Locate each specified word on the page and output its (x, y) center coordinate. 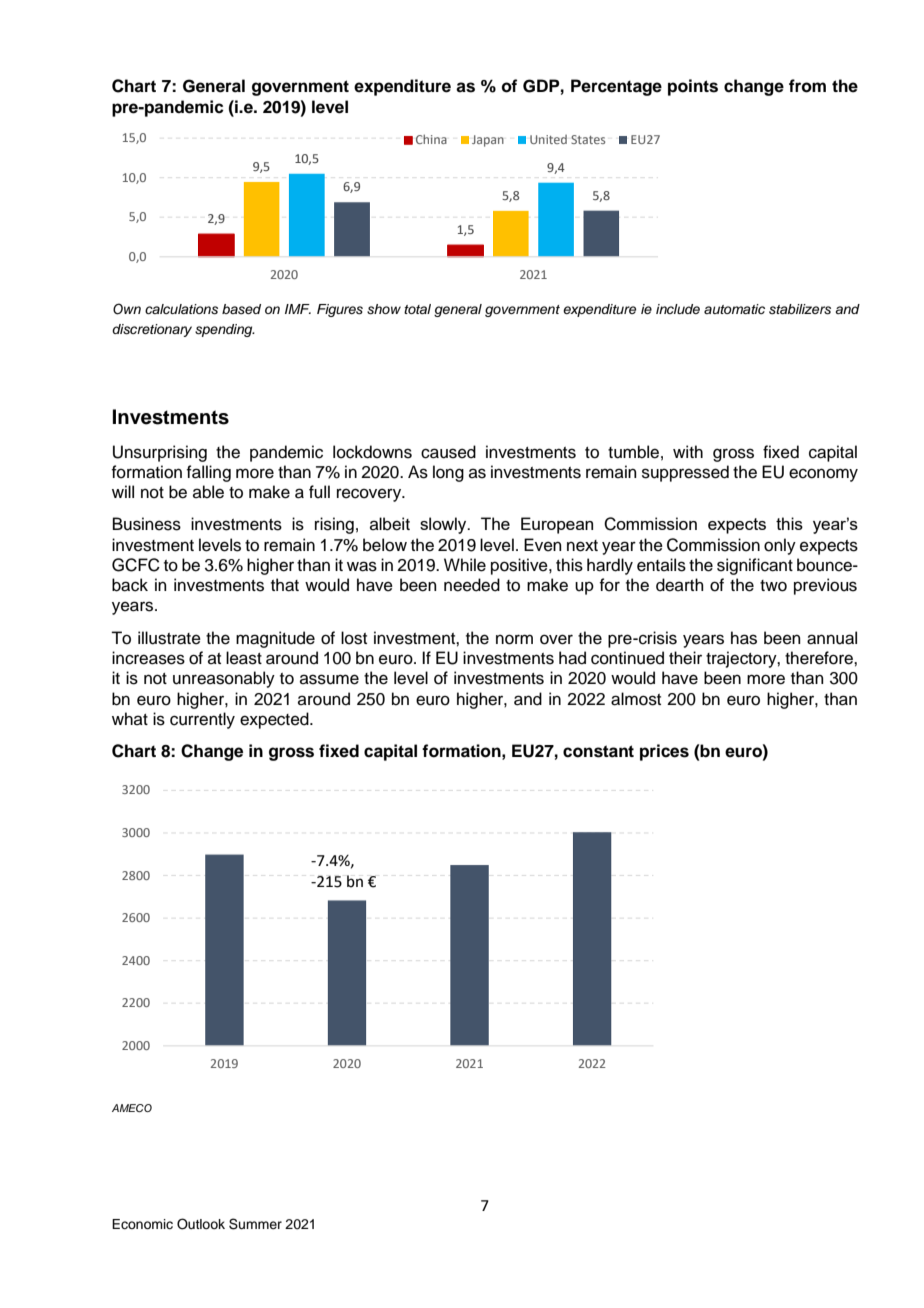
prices (664, 752)
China (431, 139)
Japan (488, 141)
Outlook (201, 1224)
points (693, 87)
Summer (255, 1224)
